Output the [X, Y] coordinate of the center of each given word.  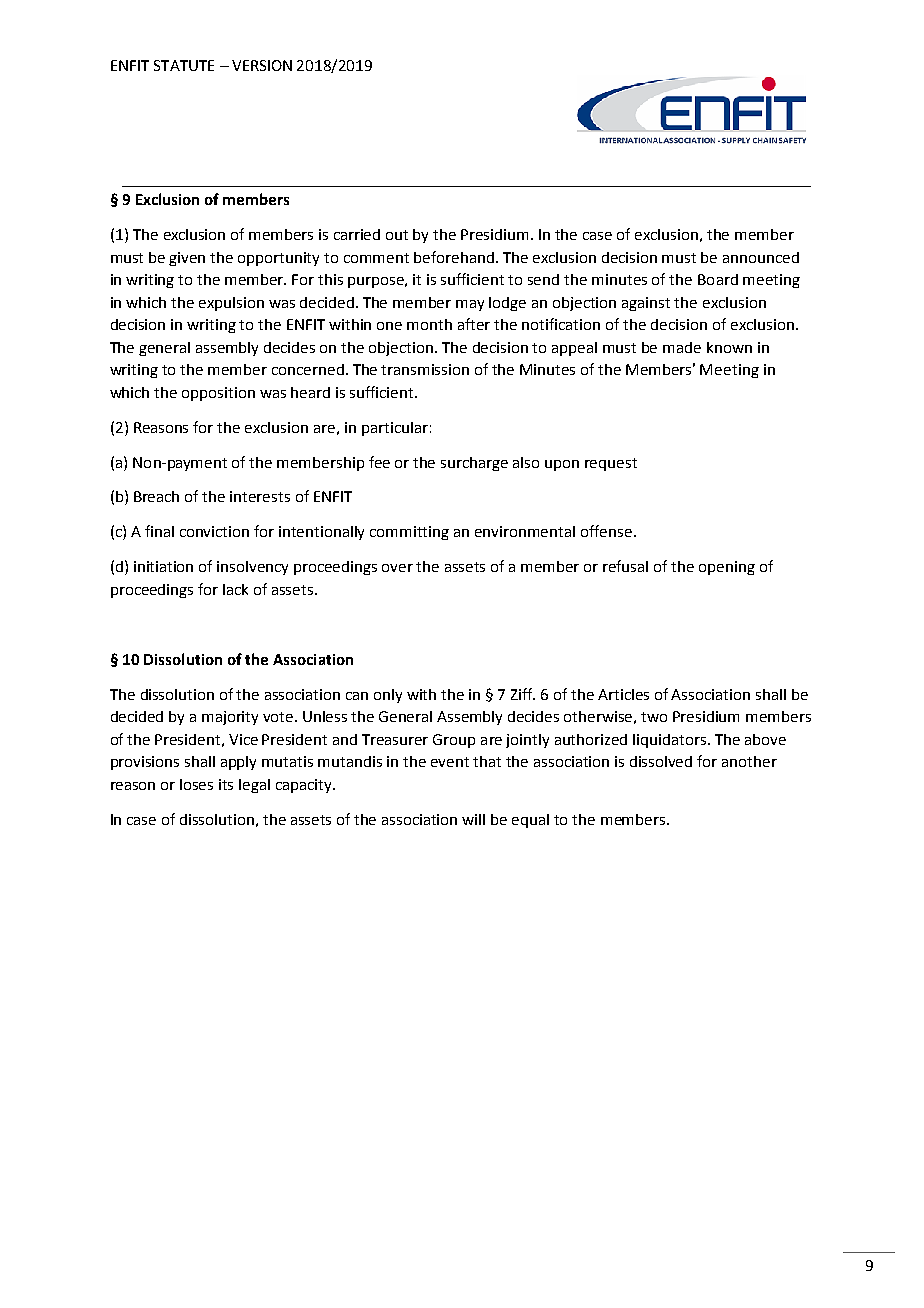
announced [761, 257]
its [226, 784]
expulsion [231, 304]
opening [727, 568]
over [397, 568]
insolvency [252, 568]
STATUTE [184, 65]
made [682, 347]
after [474, 324]
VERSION [262, 65]
